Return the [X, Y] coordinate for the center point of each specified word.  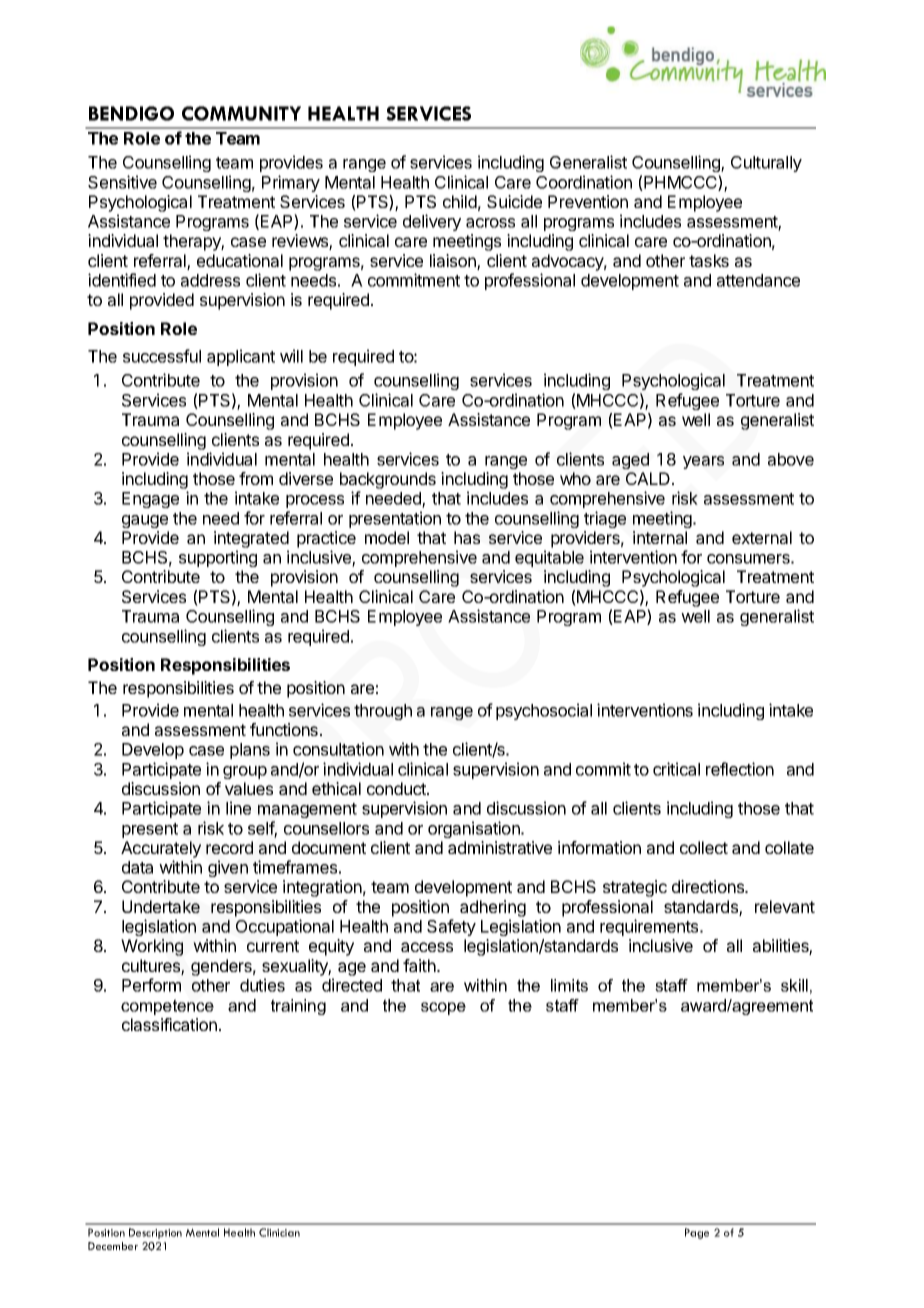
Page [697, 1233]
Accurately [161, 849]
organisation [475, 829]
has [467, 537]
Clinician [279, 1232]
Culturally [766, 164]
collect [704, 847]
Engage [150, 500]
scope [443, 1008]
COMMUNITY [241, 113]
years [703, 462]
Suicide [514, 201]
